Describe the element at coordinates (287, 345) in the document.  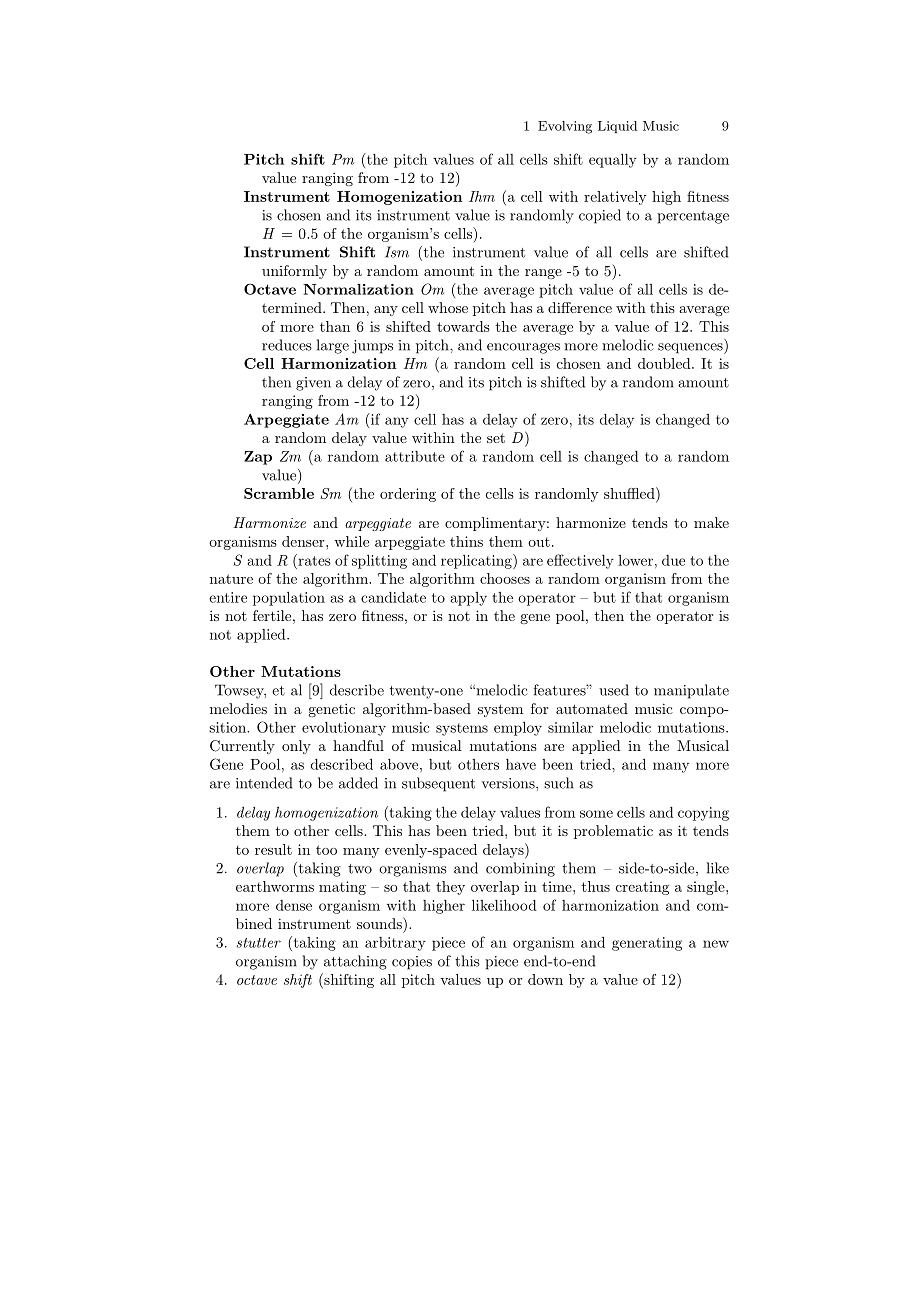
I see `reduces` at that location.
